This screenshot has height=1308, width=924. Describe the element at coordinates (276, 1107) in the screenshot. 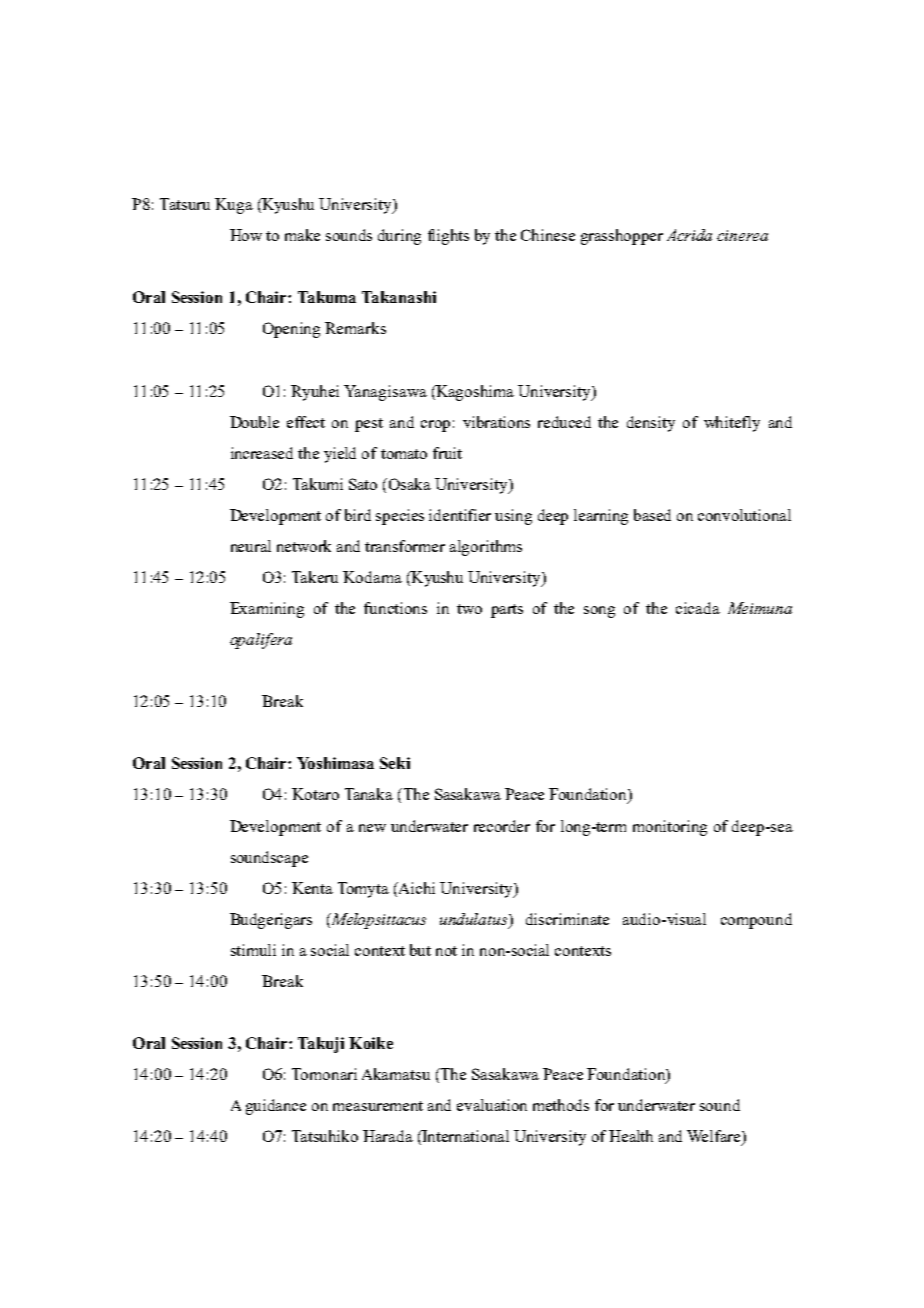

I see `guidance` at that location.
